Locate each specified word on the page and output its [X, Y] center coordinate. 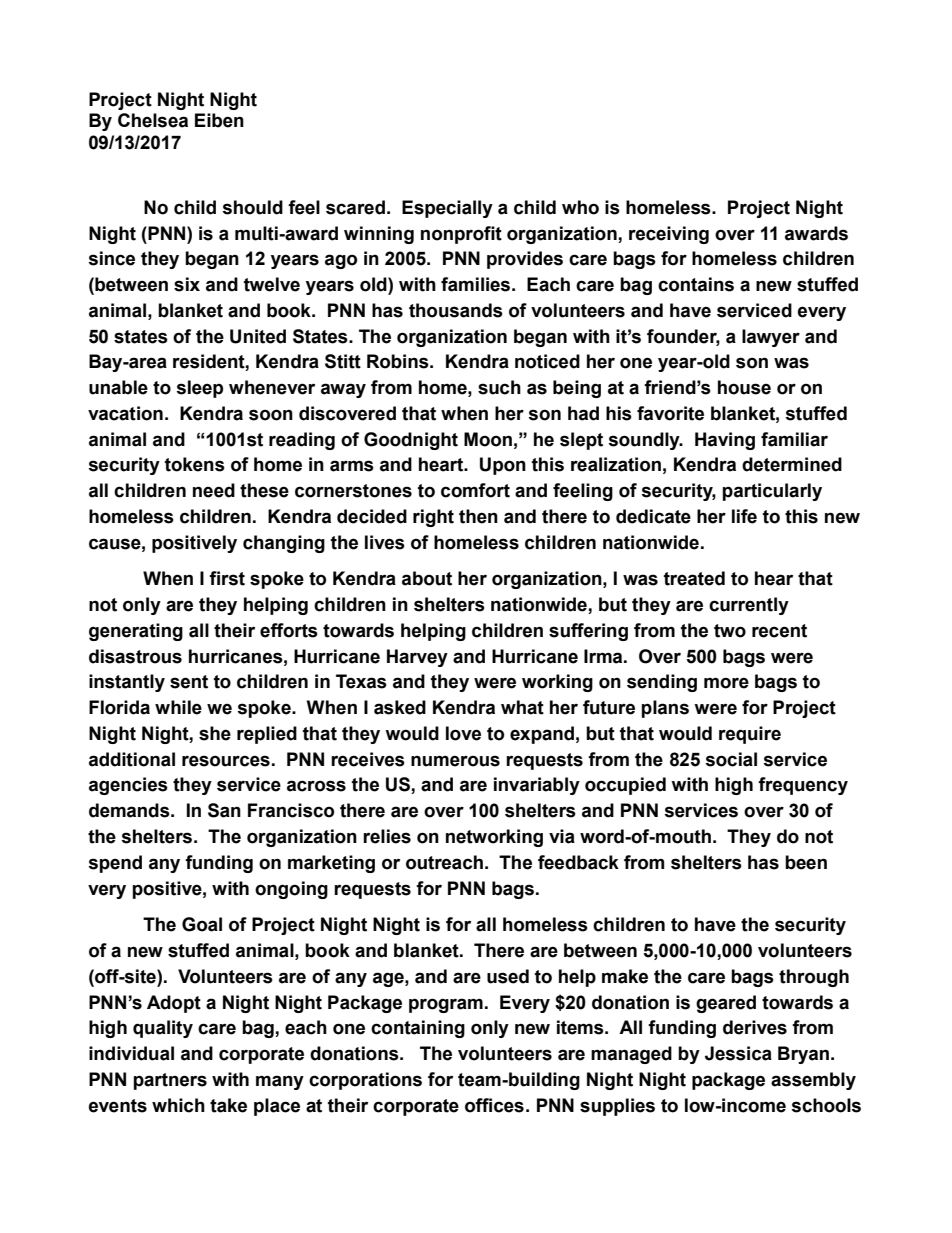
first [227, 578]
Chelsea [153, 120]
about [427, 578]
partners [170, 1081]
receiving [669, 235]
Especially [447, 209]
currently [749, 606]
